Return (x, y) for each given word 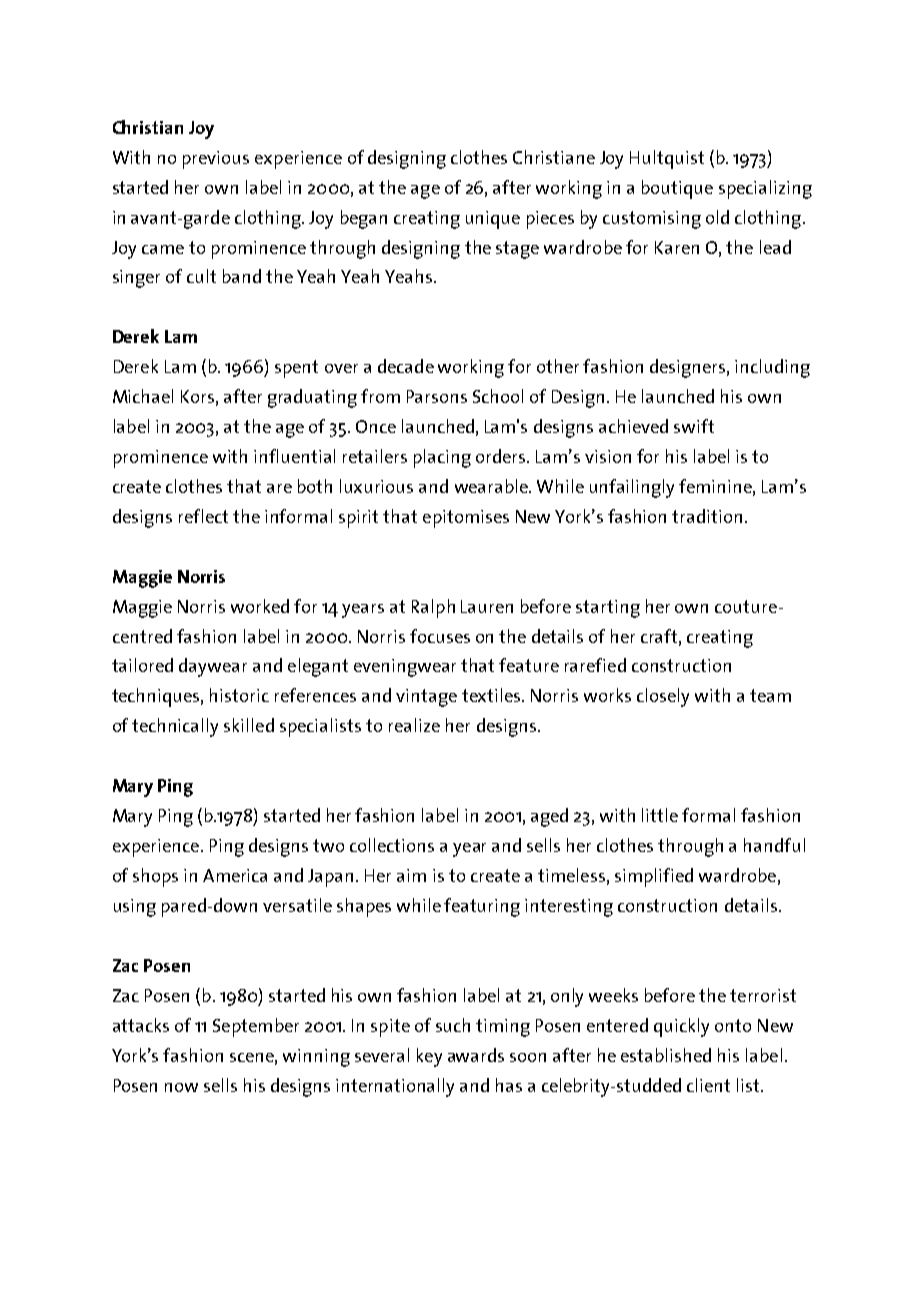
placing (442, 458)
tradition (707, 516)
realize (414, 725)
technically (175, 727)
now (181, 1087)
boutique (677, 189)
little (660, 815)
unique (493, 220)
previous (216, 160)
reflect (203, 516)
